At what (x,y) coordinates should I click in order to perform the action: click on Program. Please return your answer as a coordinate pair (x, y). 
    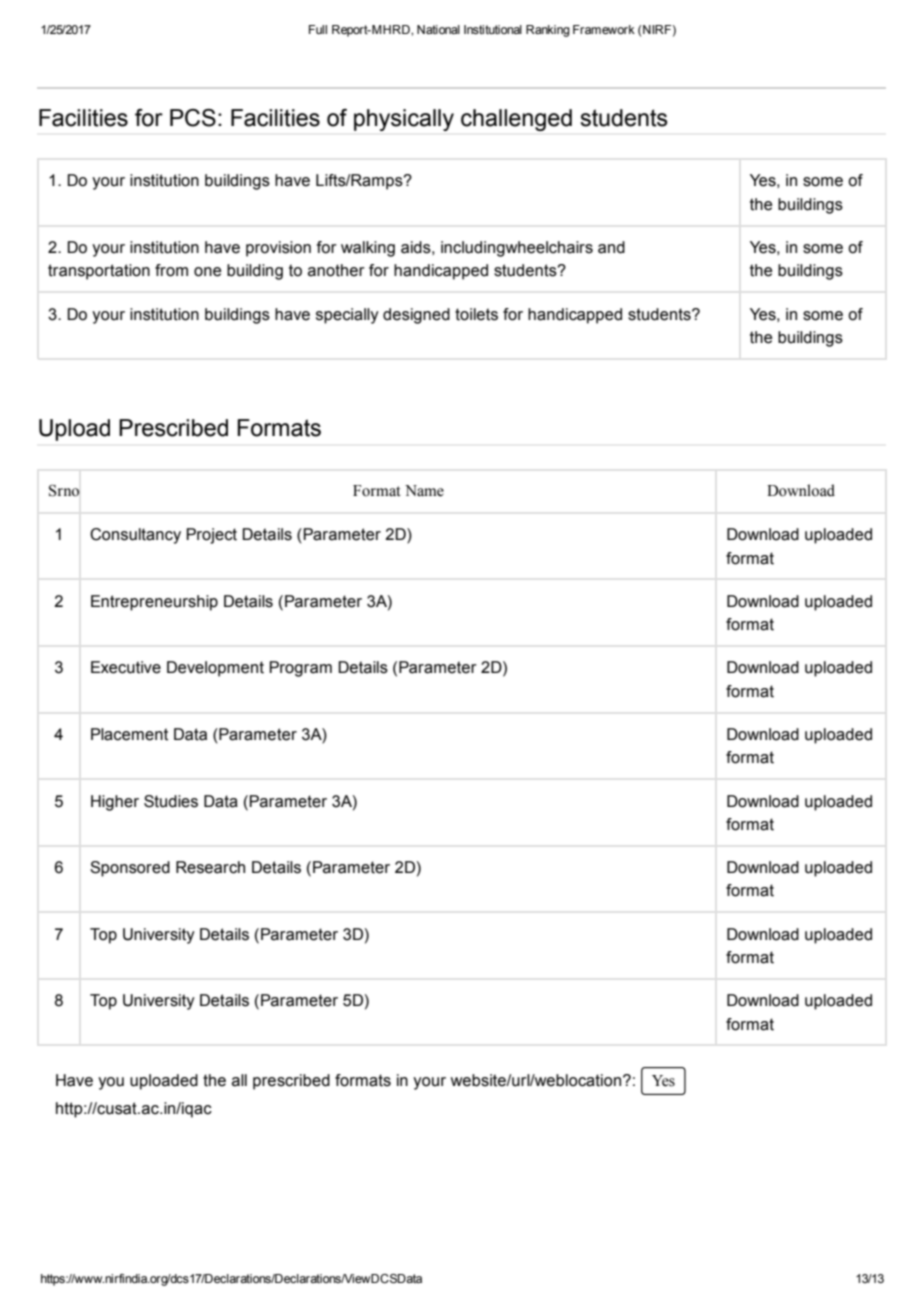
    Looking at the image, I should click on (300, 669).
